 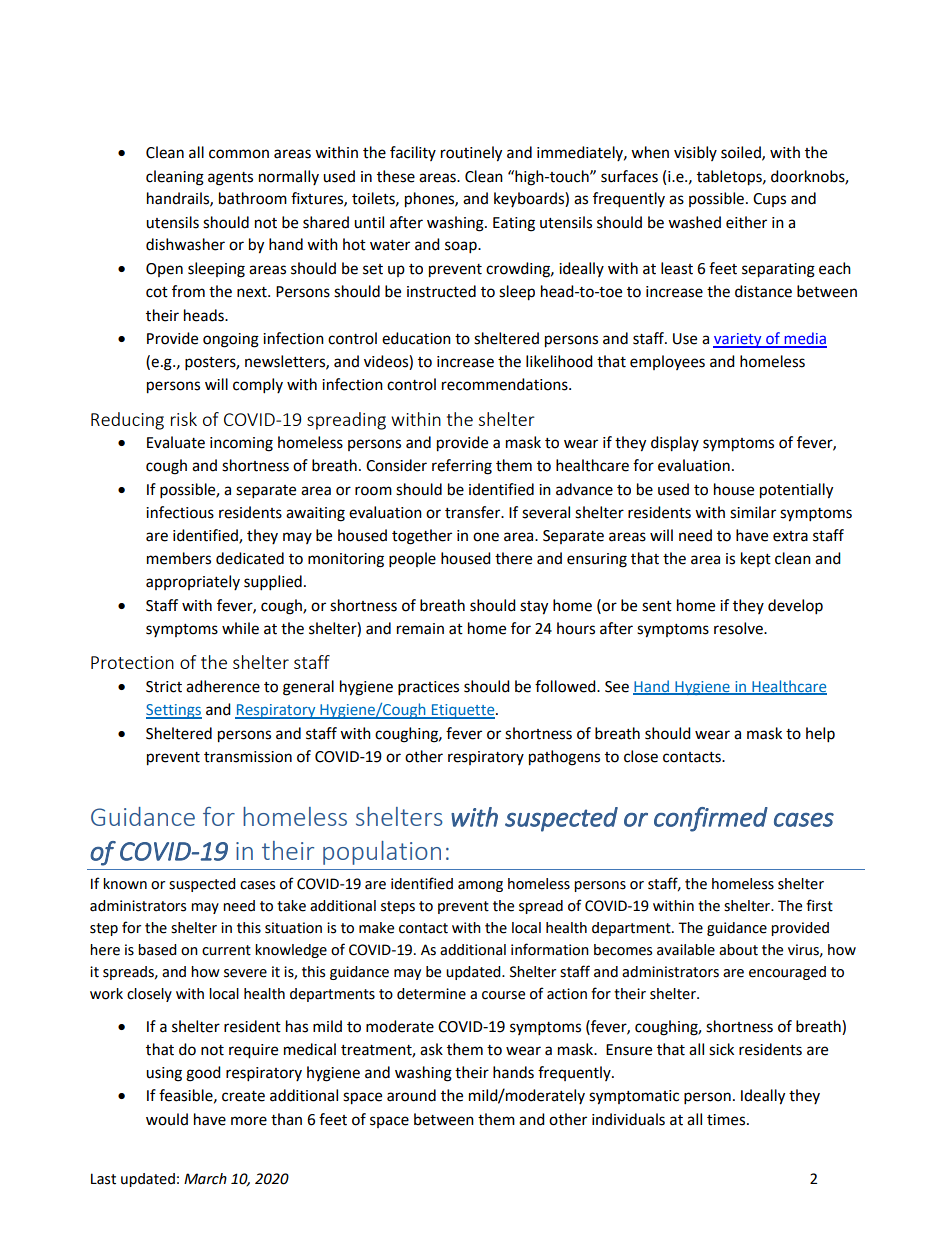 What do you see at coordinates (738, 340) in the document?
I see `variety` at bounding box center [738, 340].
